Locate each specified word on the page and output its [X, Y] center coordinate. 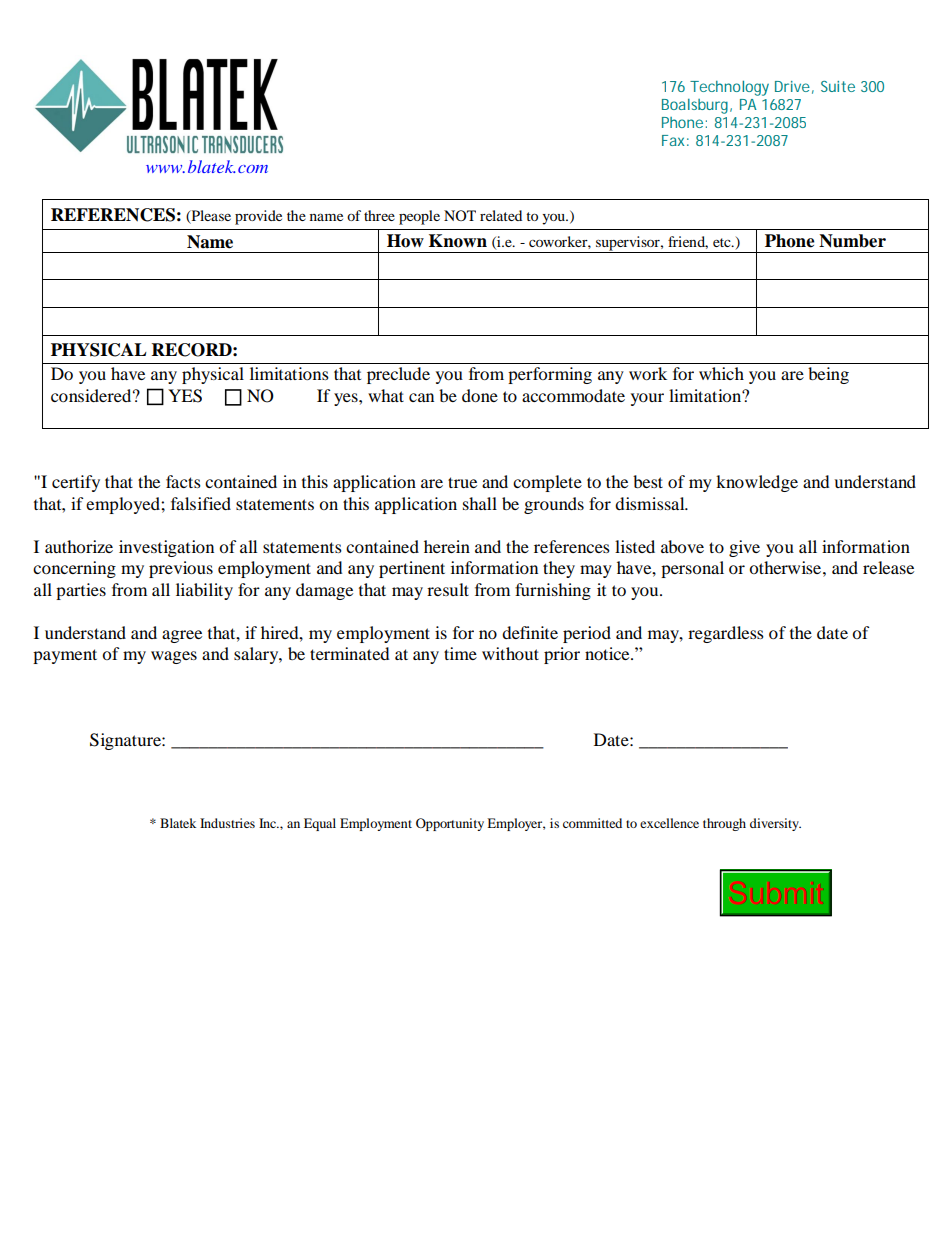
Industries [227, 823]
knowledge [757, 483]
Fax [673, 140]
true [462, 482]
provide [258, 217]
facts [183, 481]
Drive [792, 86]
